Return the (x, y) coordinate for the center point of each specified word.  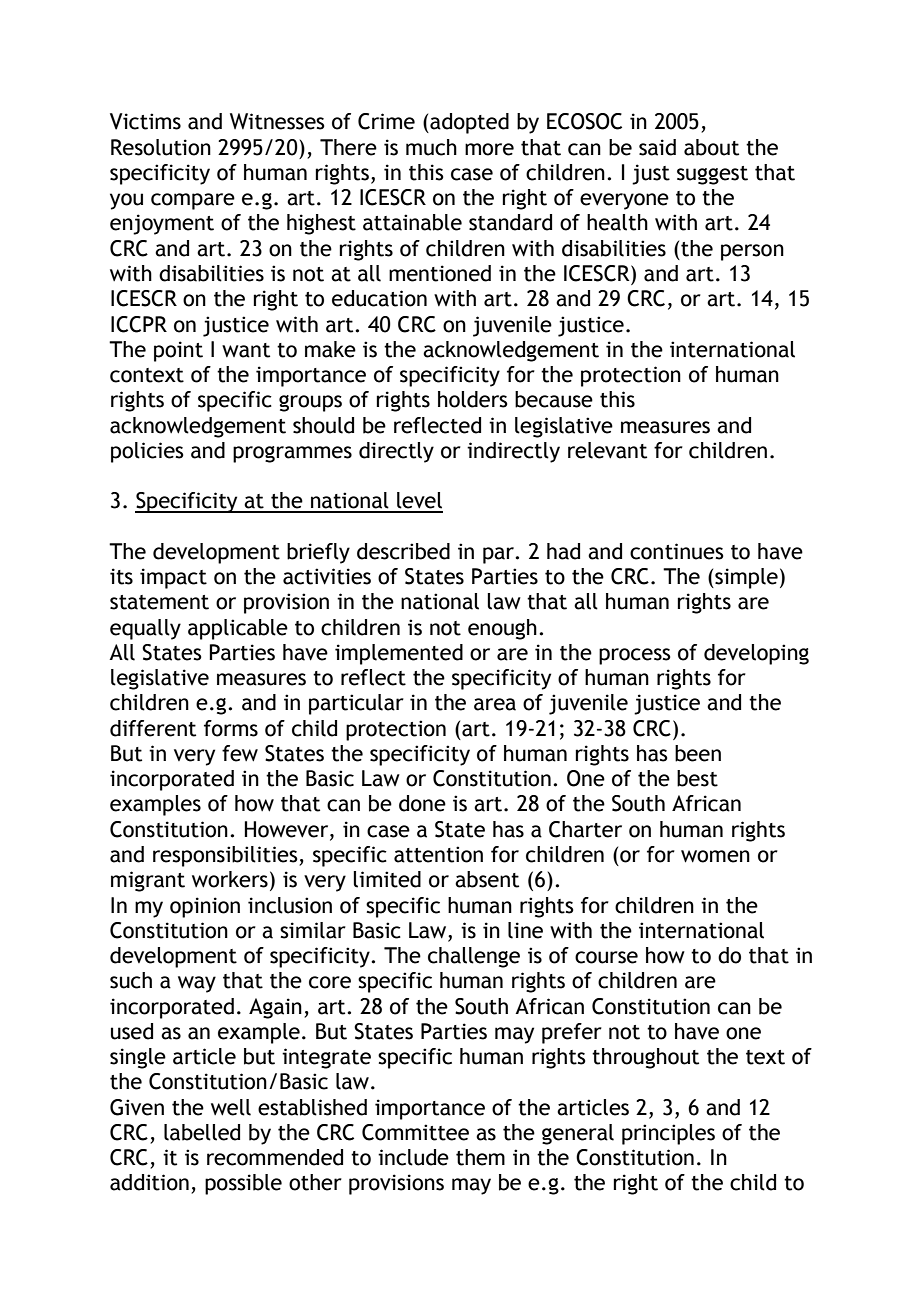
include (413, 1157)
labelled (202, 1132)
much (431, 147)
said (657, 147)
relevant (607, 450)
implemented (399, 654)
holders (473, 399)
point (178, 351)
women (715, 856)
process (635, 656)
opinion (205, 907)
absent (487, 879)
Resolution (161, 147)
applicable (238, 629)
